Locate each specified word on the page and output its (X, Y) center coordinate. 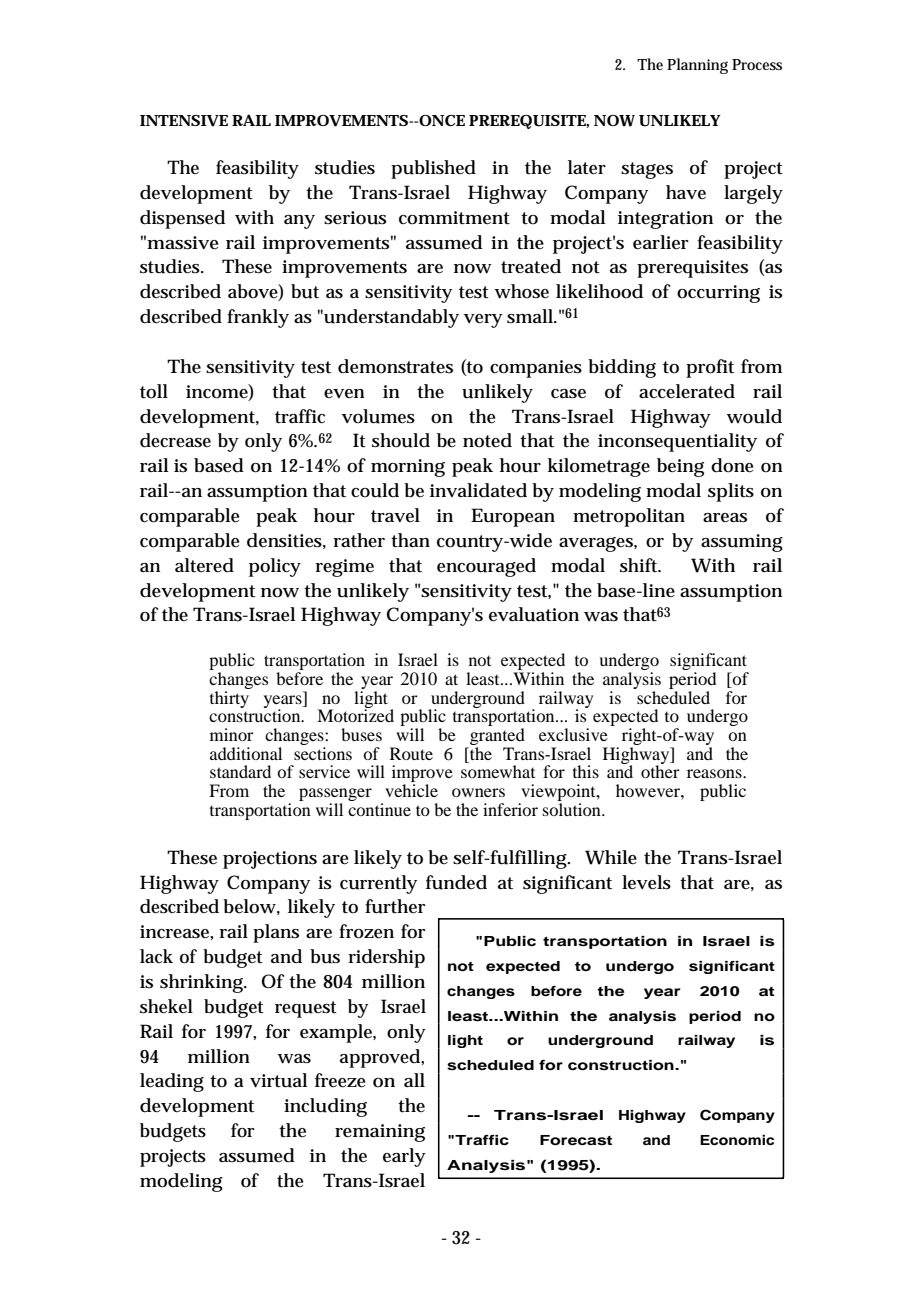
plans (276, 933)
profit (710, 368)
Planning (697, 66)
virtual (278, 1080)
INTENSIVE (184, 121)
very (483, 321)
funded (456, 882)
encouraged (486, 567)
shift (640, 565)
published (433, 169)
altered (204, 565)
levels (646, 882)
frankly (258, 318)
